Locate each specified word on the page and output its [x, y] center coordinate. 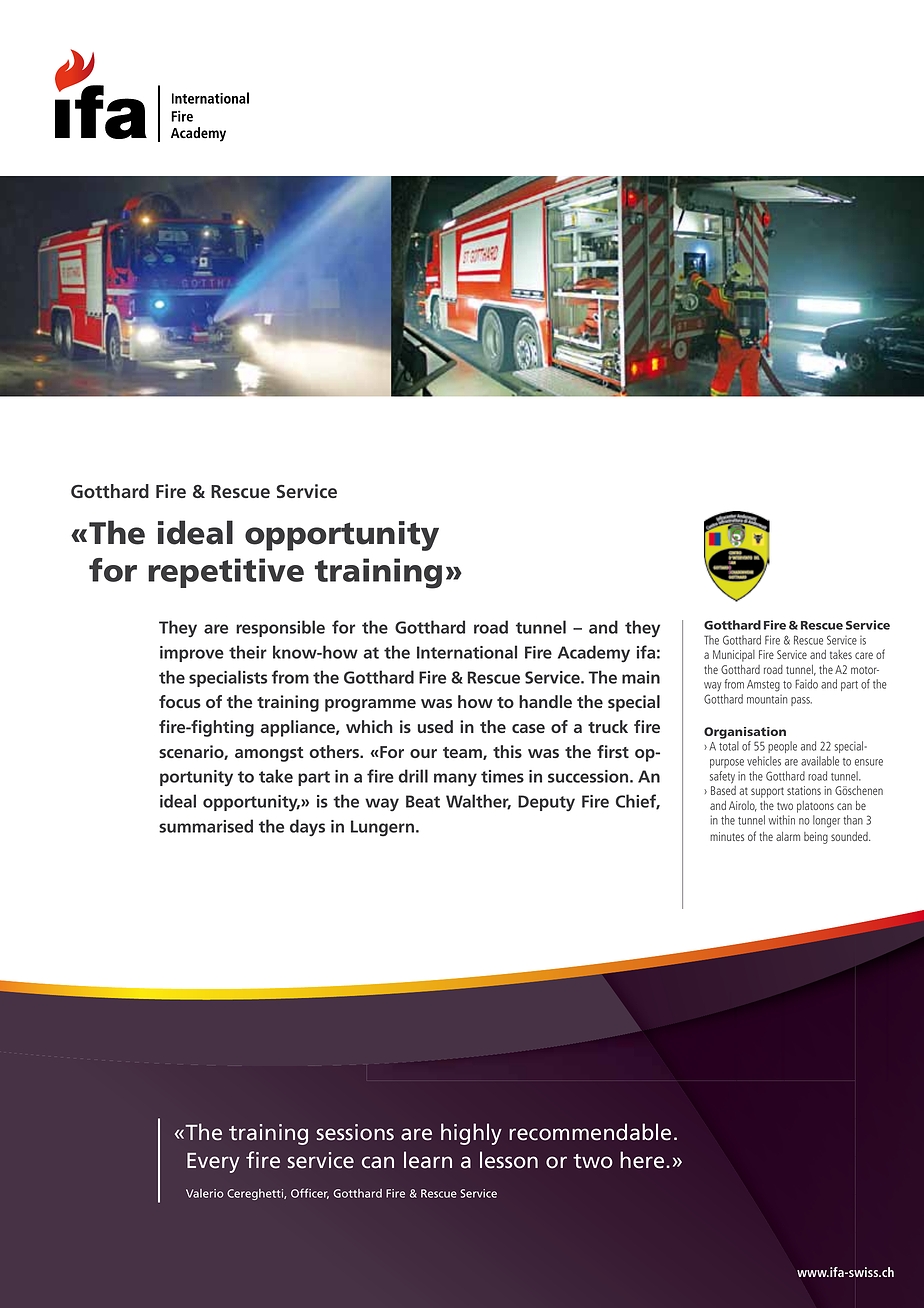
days [307, 828]
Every [213, 1163]
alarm [788, 836]
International [467, 652]
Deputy [546, 803]
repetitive [226, 573]
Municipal [734, 656]
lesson [509, 1160]
